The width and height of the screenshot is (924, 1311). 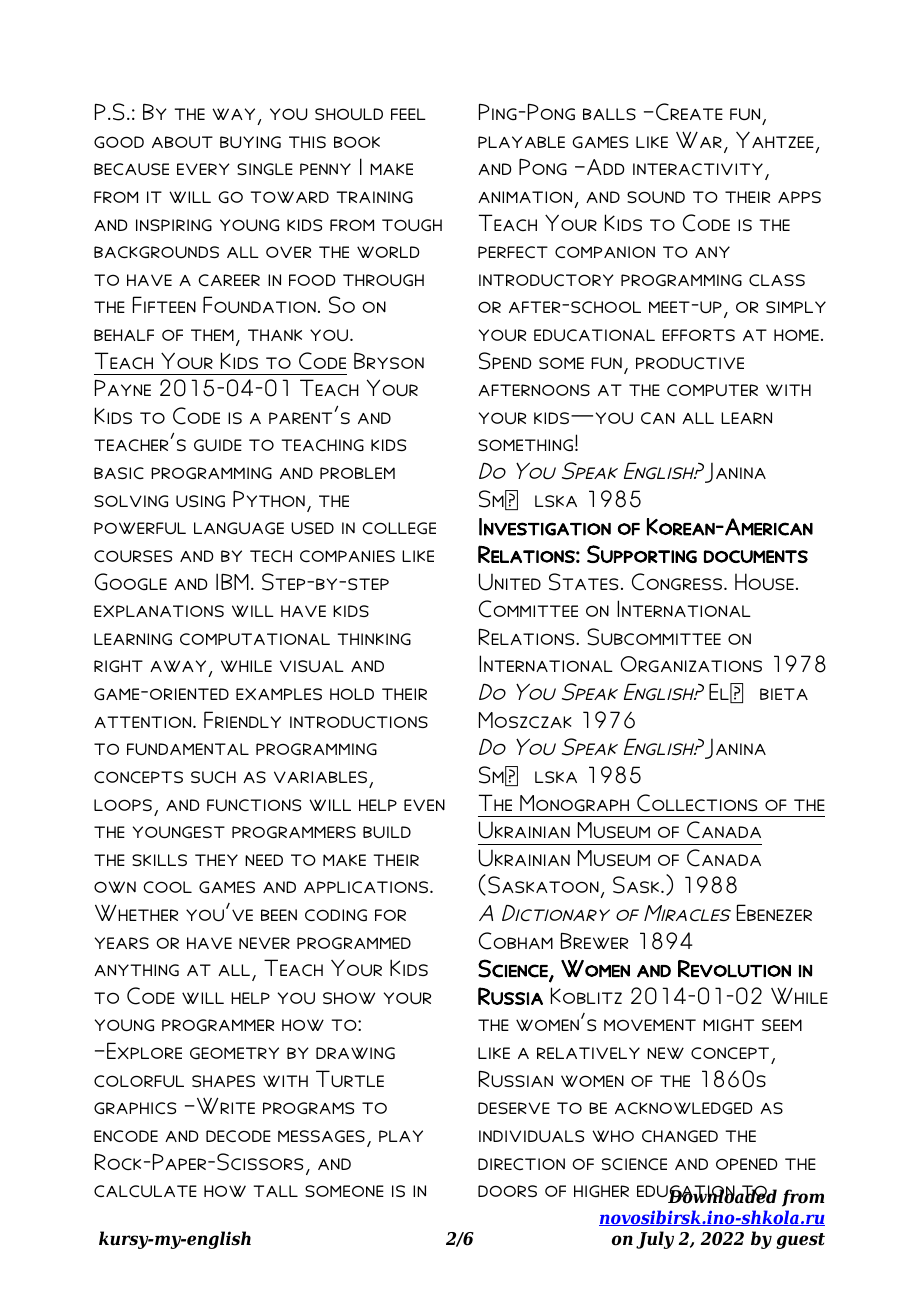 I want to click on even, so click(x=424, y=805).
